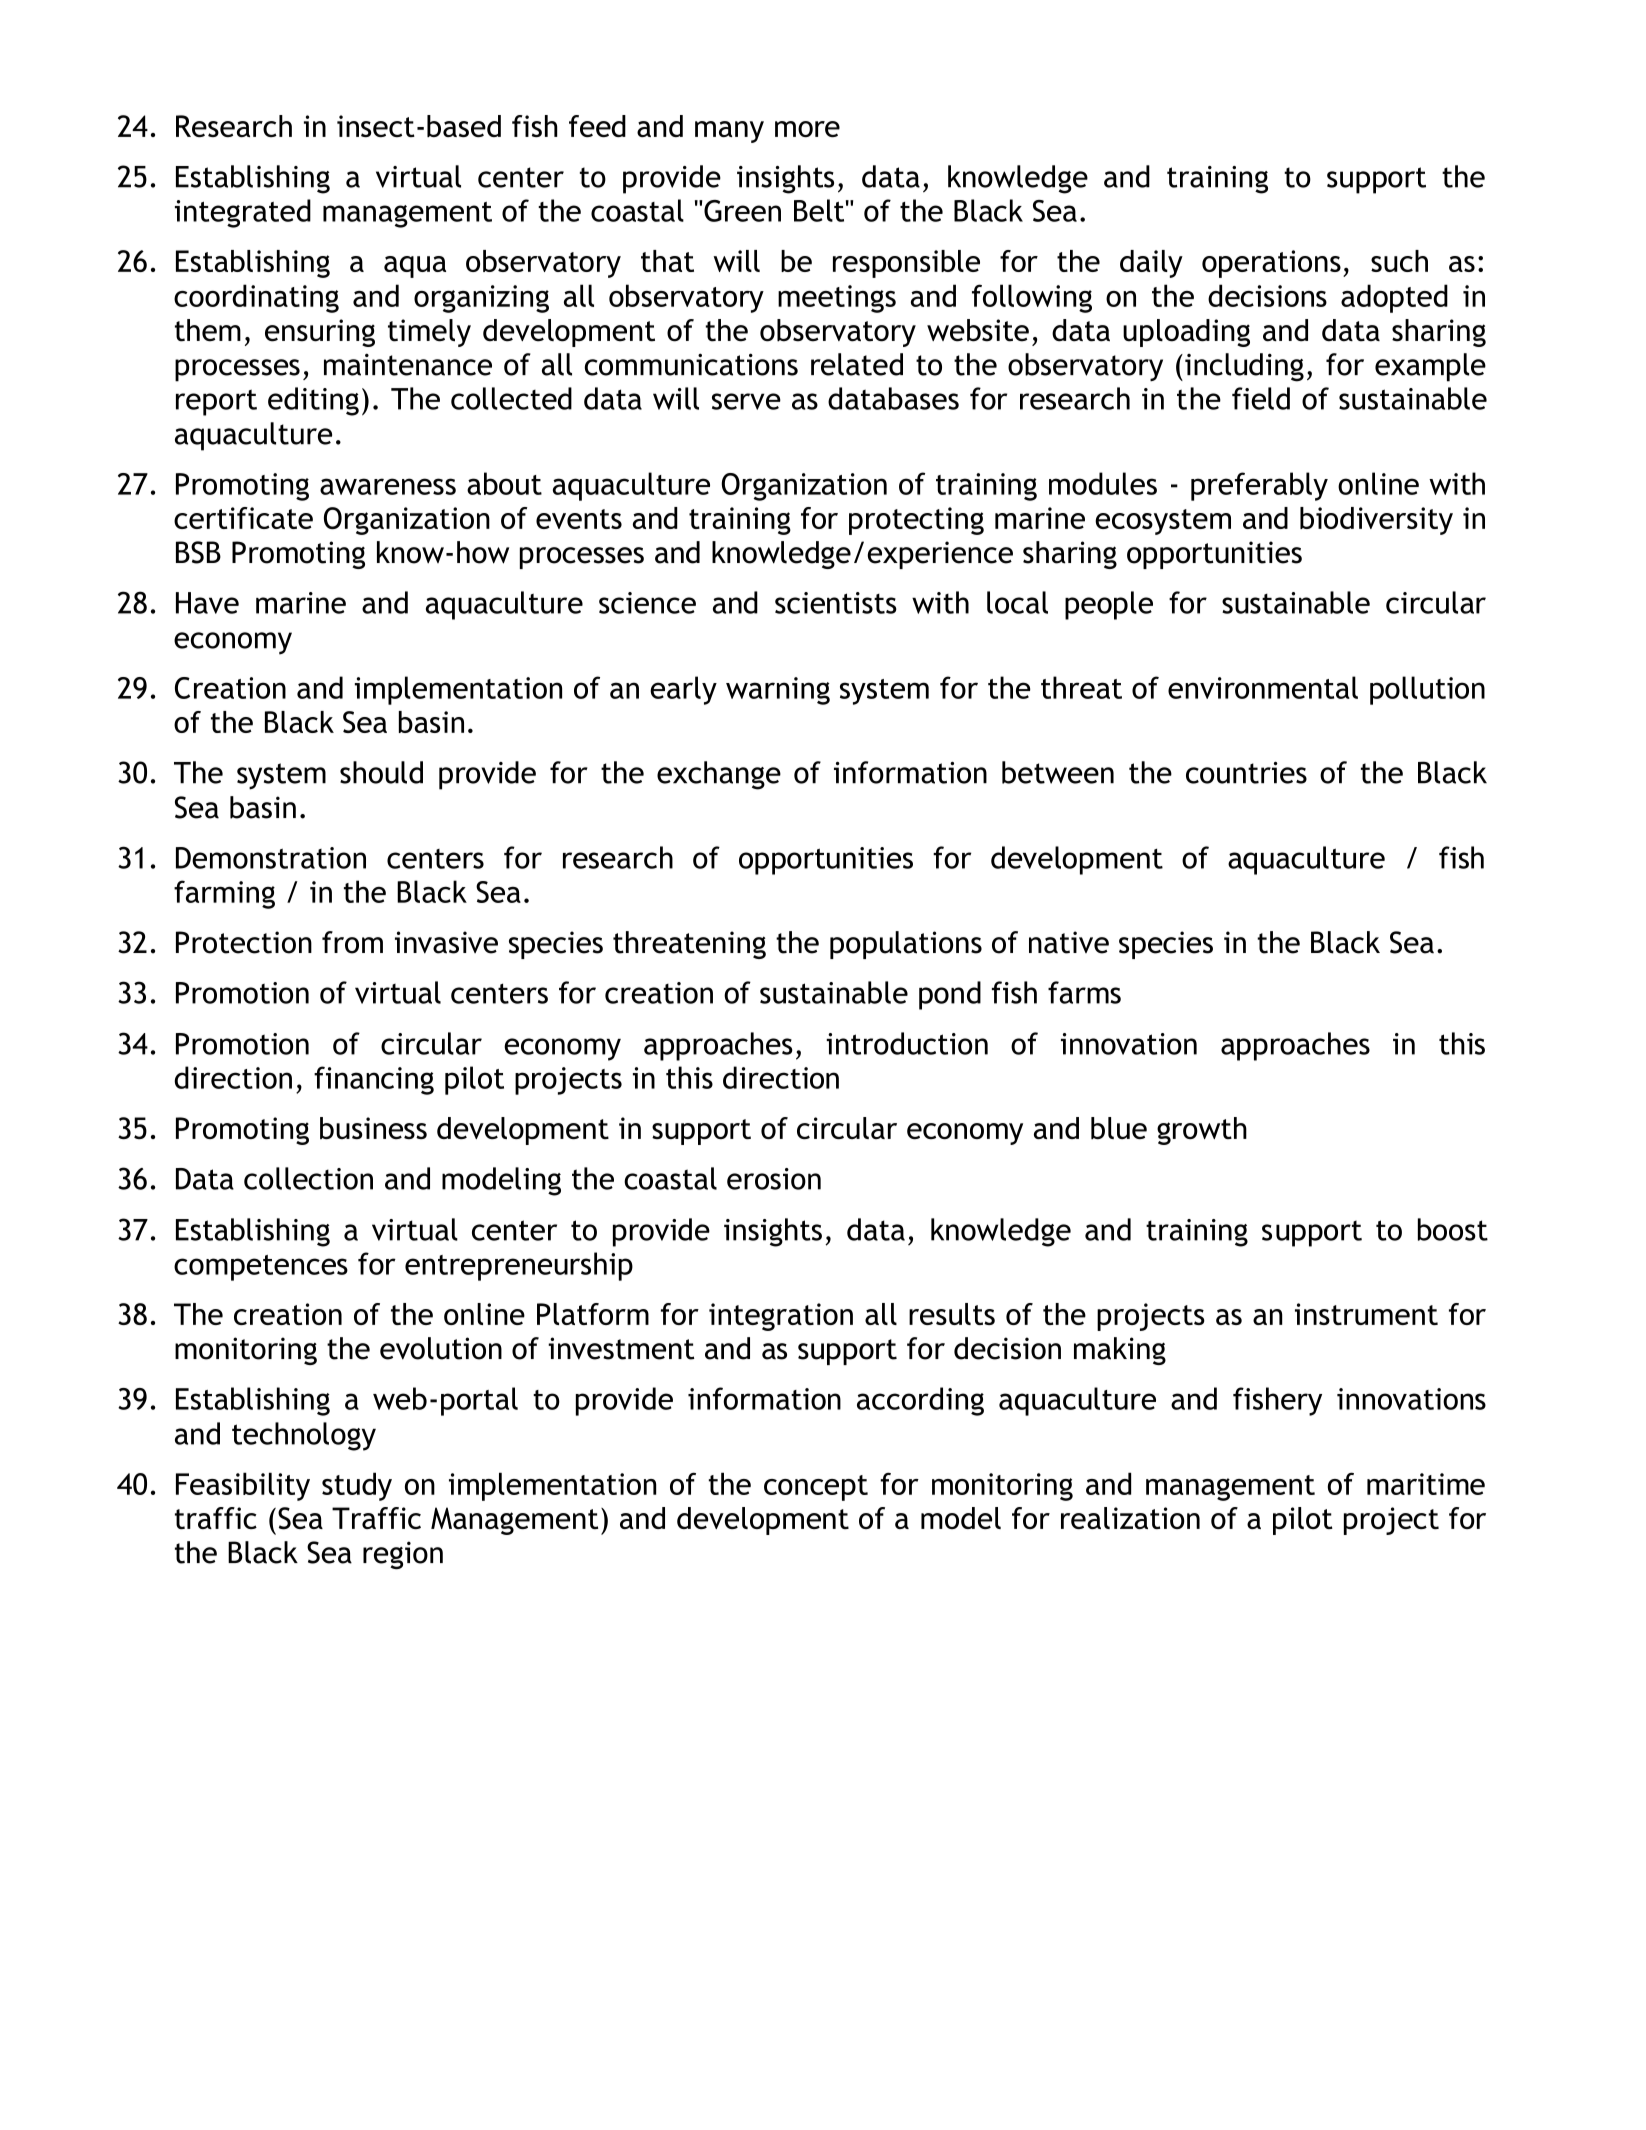 This image has height=2130, width=1646. I want to click on study, so click(357, 1486).
